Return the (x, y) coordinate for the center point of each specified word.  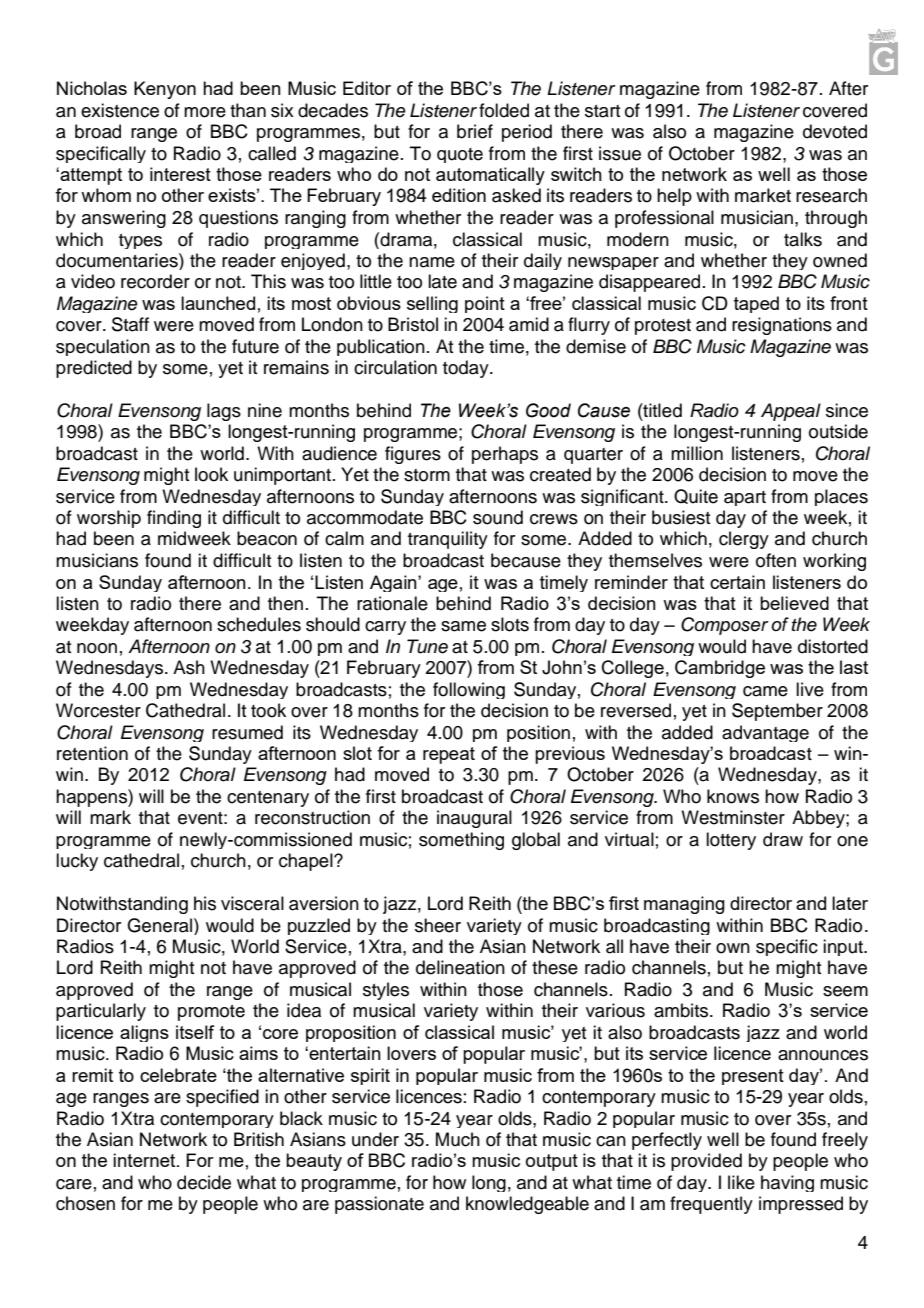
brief (475, 131)
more (205, 112)
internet (145, 1160)
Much (458, 1139)
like (741, 1182)
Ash (189, 667)
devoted (835, 131)
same (463, 626)
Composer (725, 626)
